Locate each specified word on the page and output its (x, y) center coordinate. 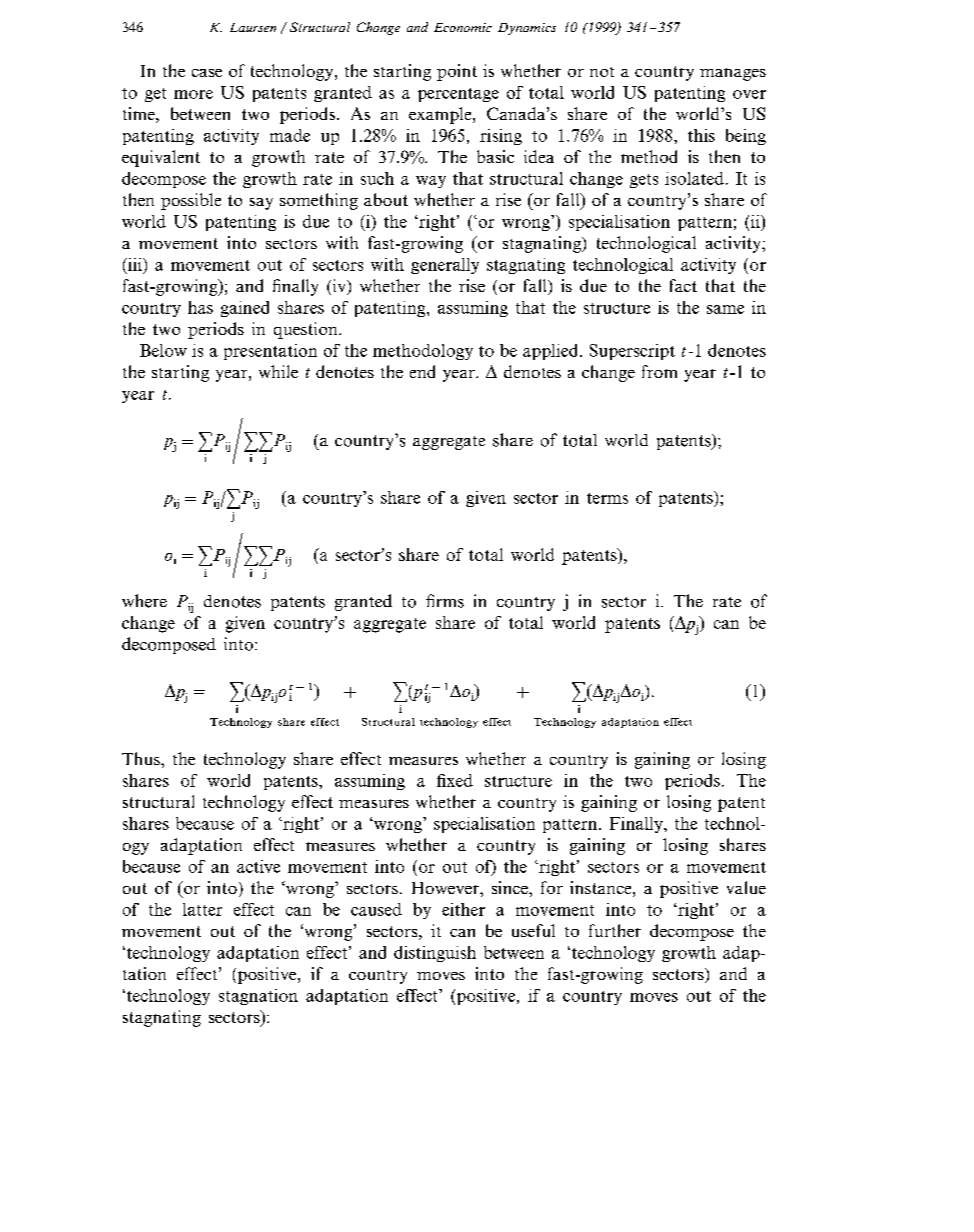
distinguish (435, 954)
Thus (142, 758)
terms (607, 498)
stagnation (258, 997)
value (746, 887)
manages (733, 74)
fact (683, 285)
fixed (455, 780)
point (457, 72)
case (207, 73)
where (144, 601)
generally (445, 266)
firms (445, 601)
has (200, 307)
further (615, 930)
